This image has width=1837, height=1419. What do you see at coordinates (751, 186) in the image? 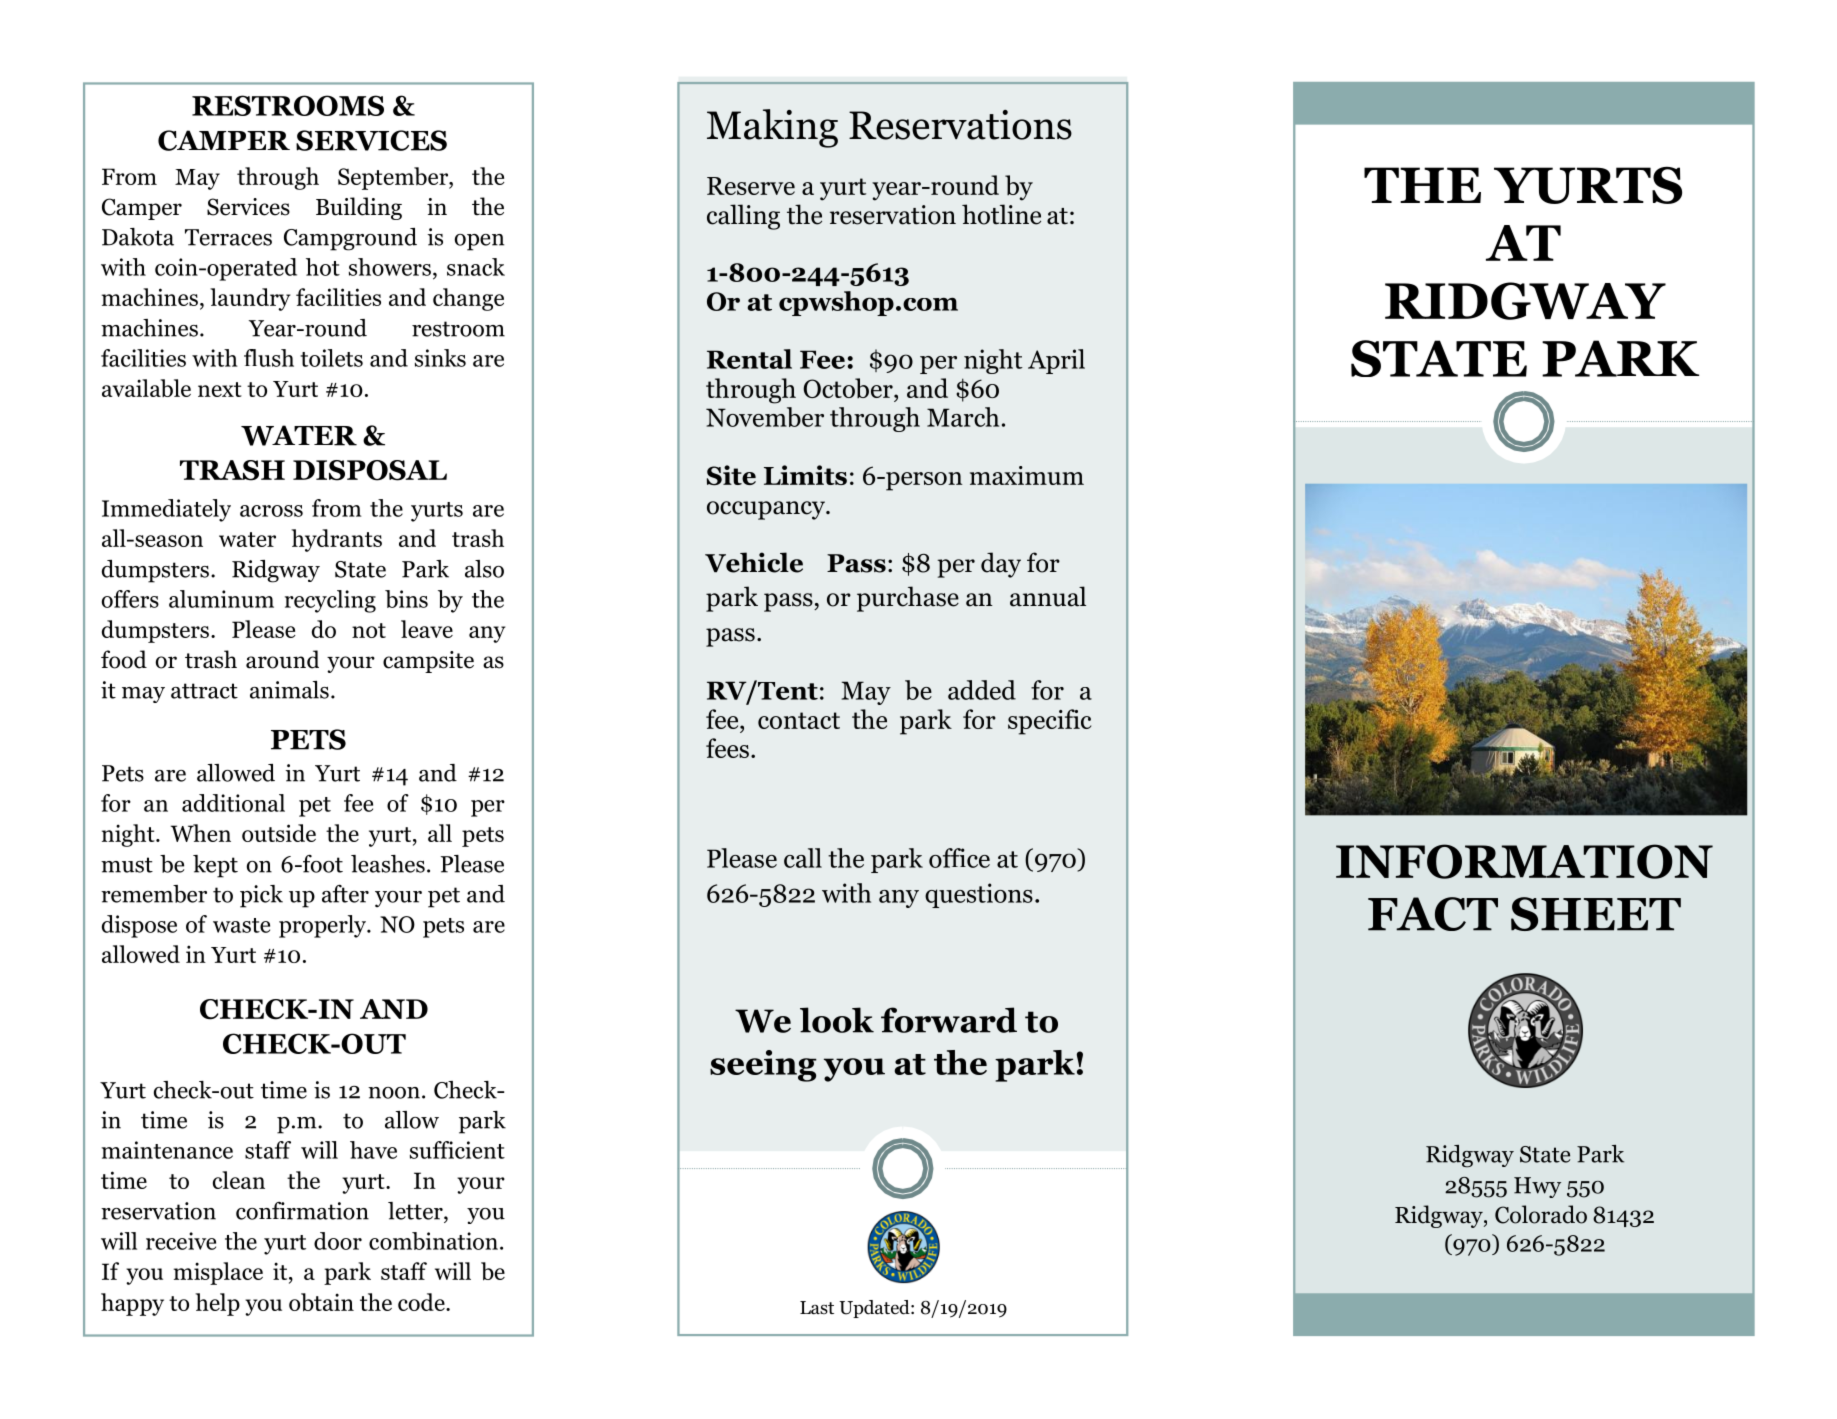
I see `Reserve` at bounding box center [751, 186].
